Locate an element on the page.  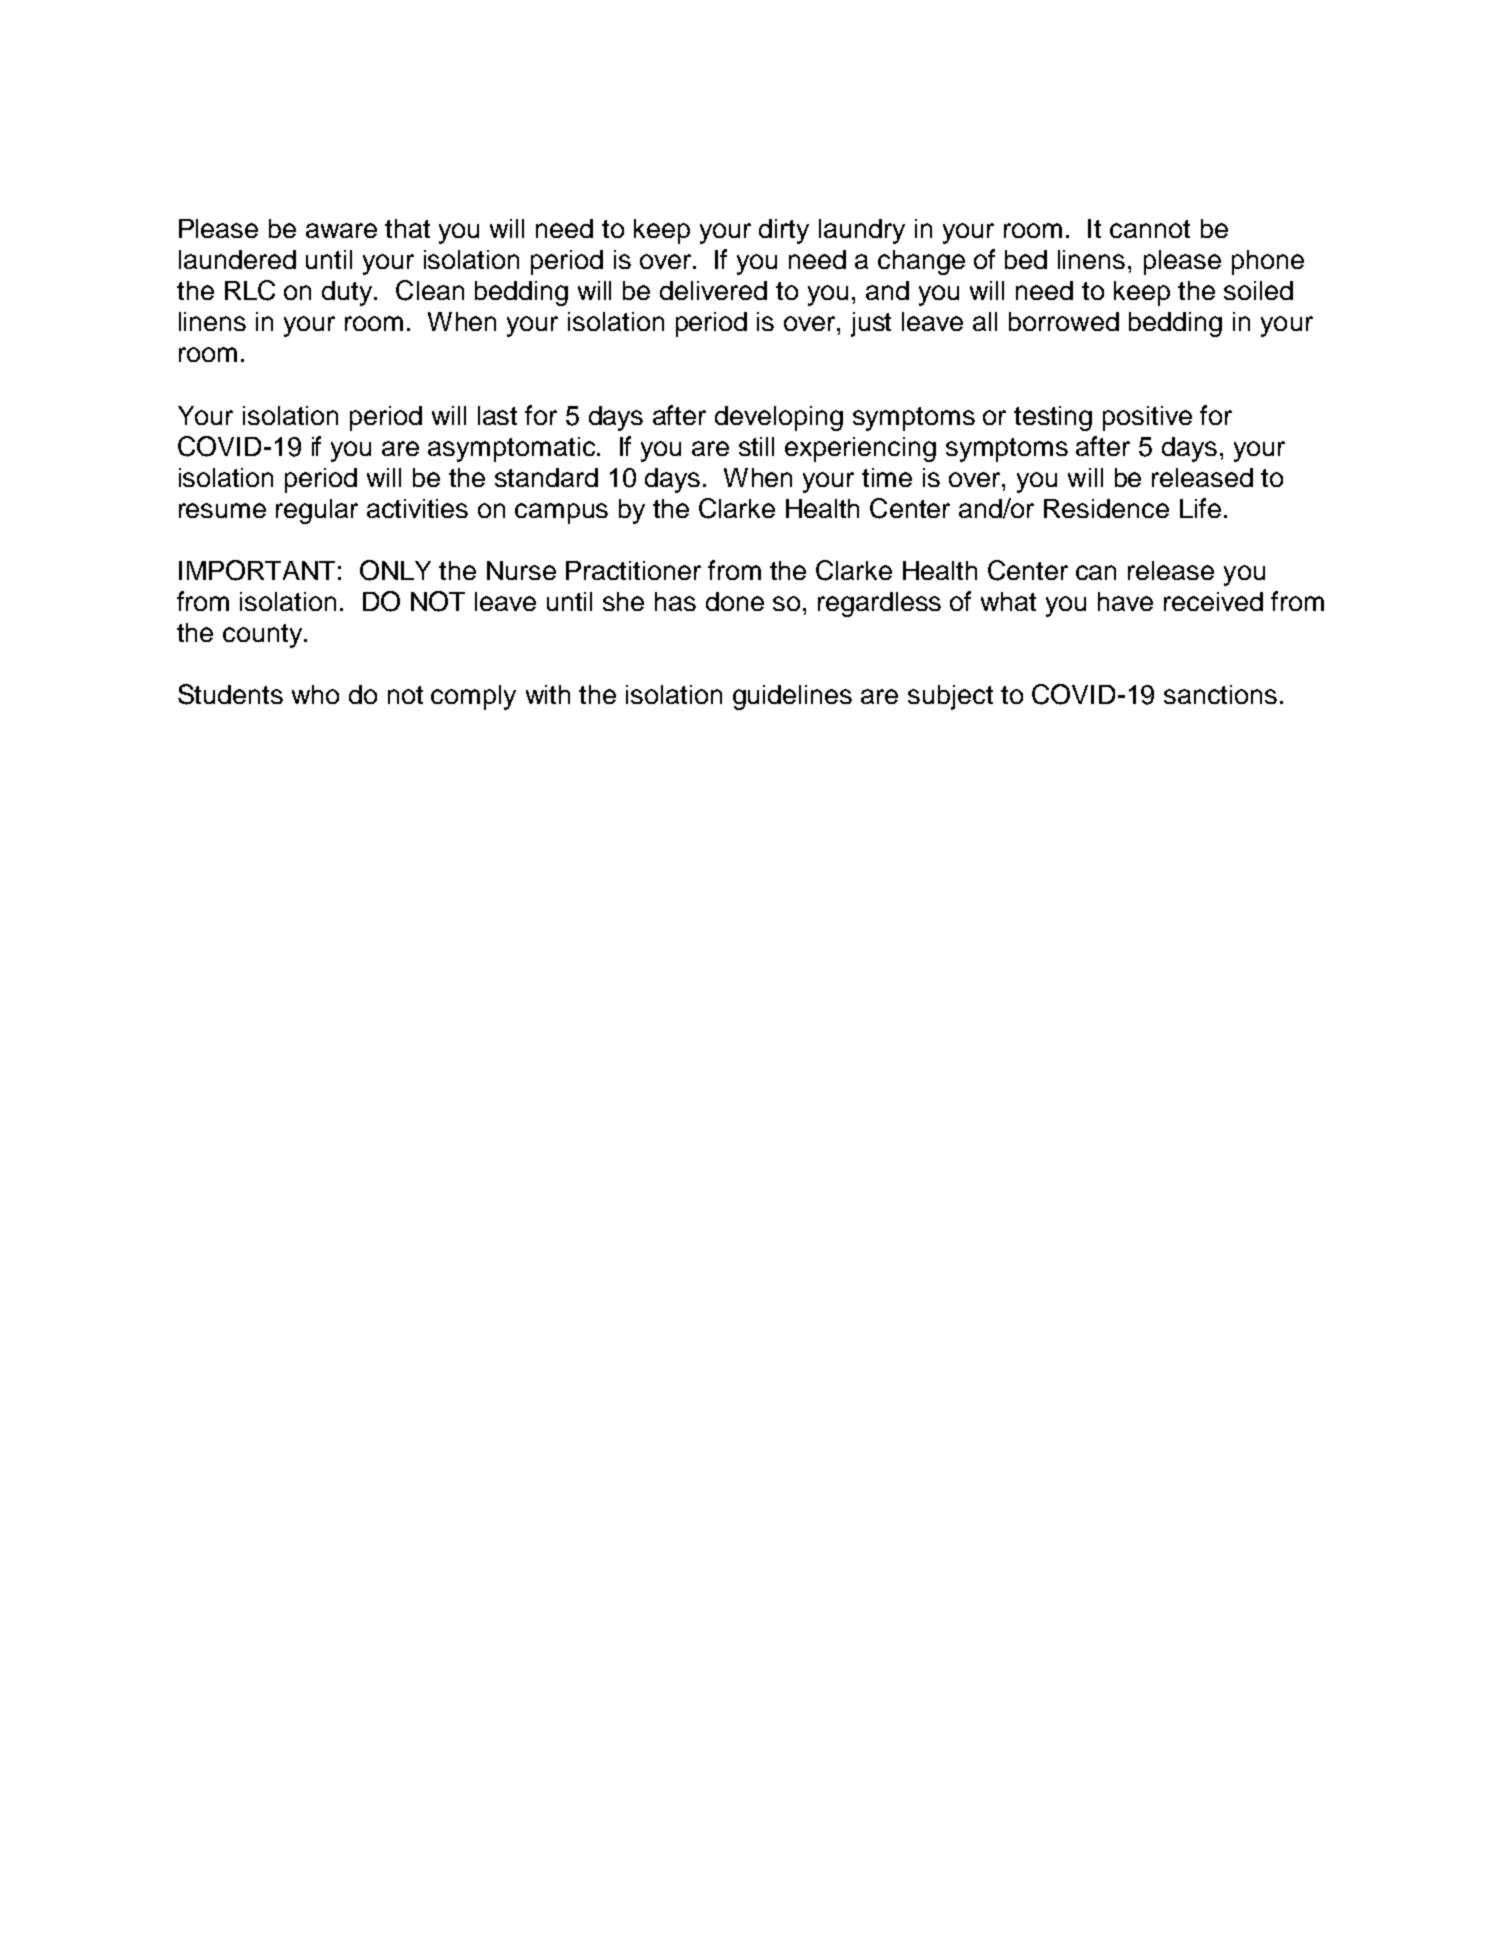
positive is located at coordinates (1147, 418).
